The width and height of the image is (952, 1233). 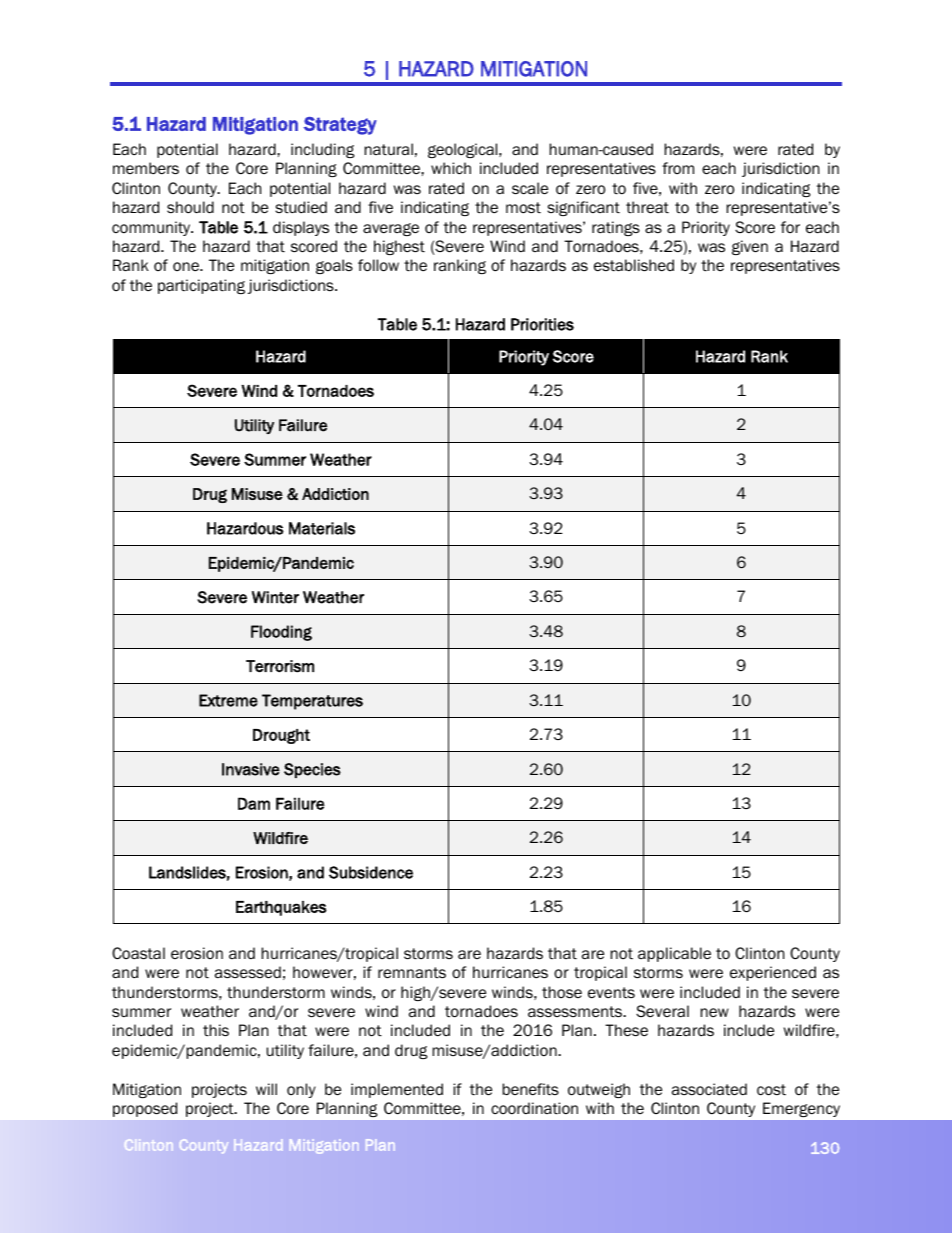 I want to click on Invasive, so click(x=251, y=769).
